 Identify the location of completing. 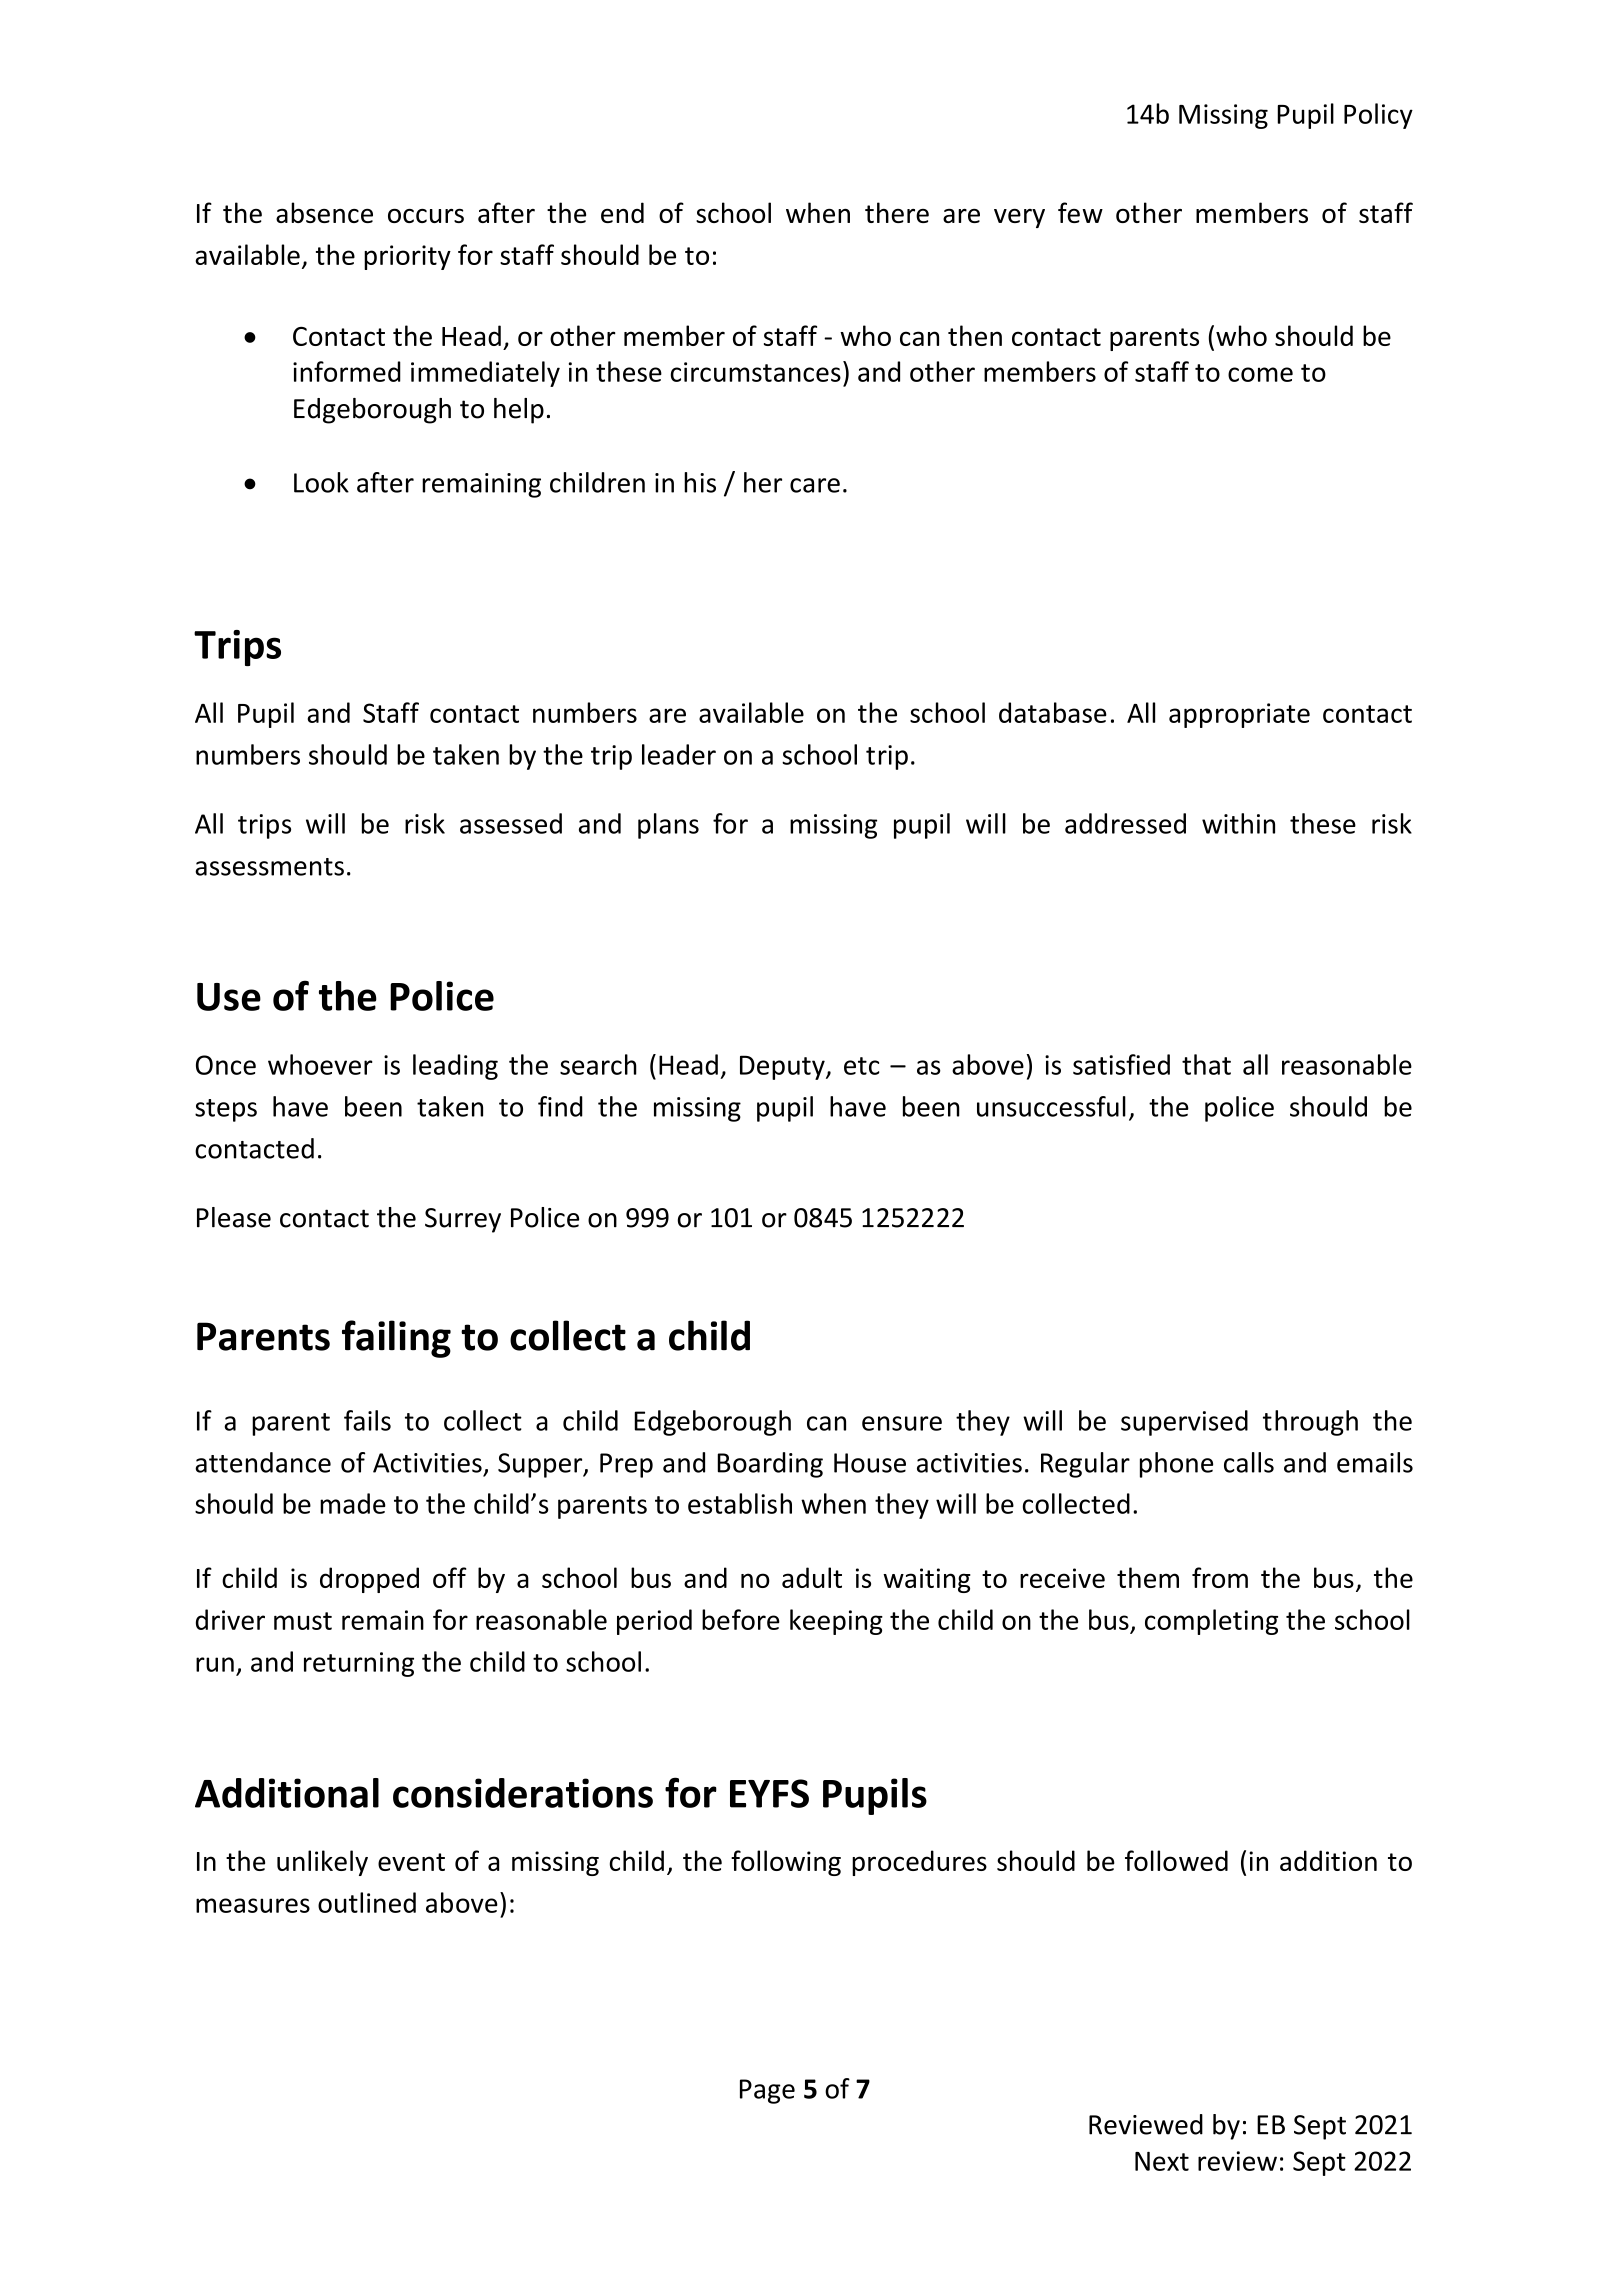
(1211, 1622).
